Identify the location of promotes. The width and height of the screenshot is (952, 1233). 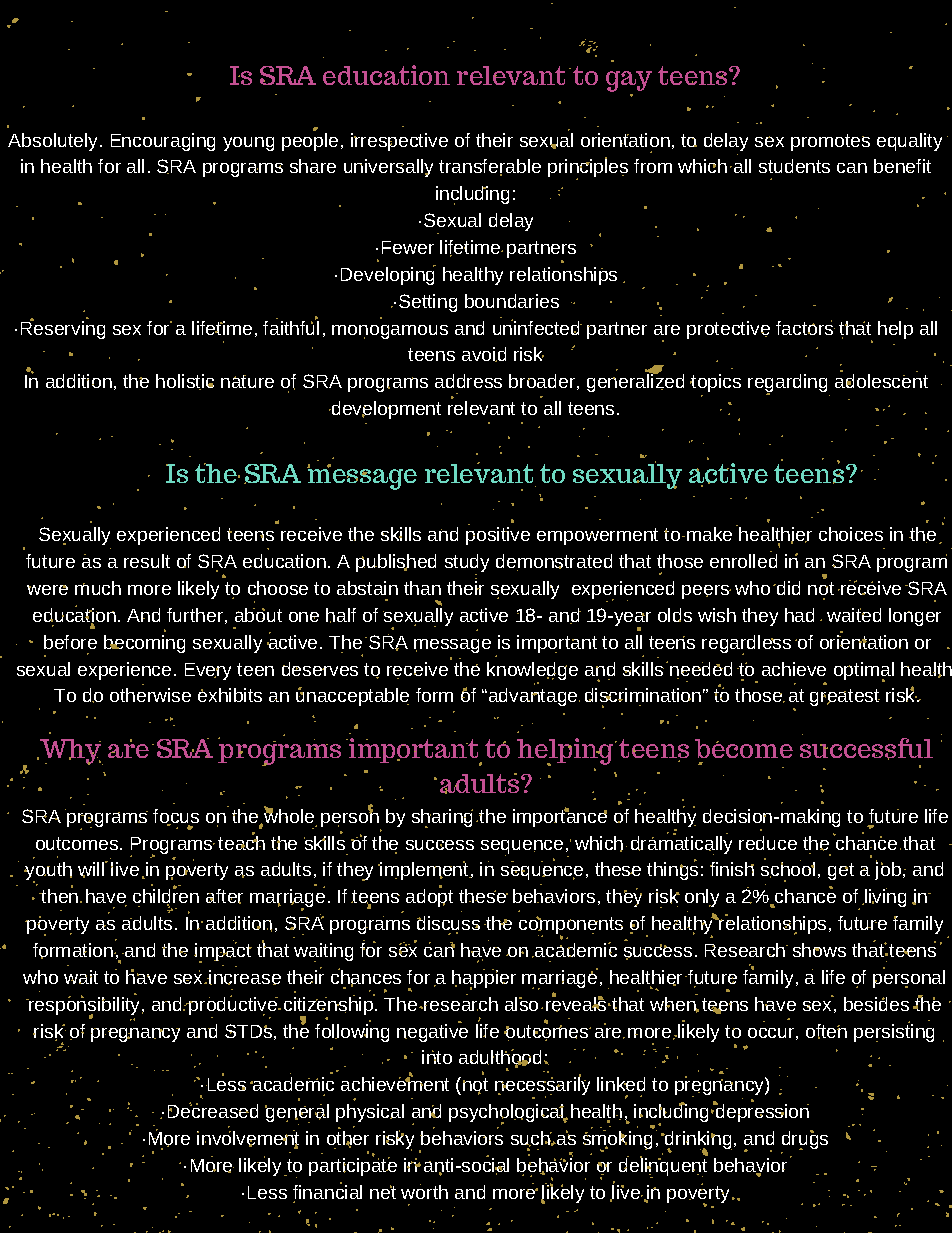
(830, 142).
